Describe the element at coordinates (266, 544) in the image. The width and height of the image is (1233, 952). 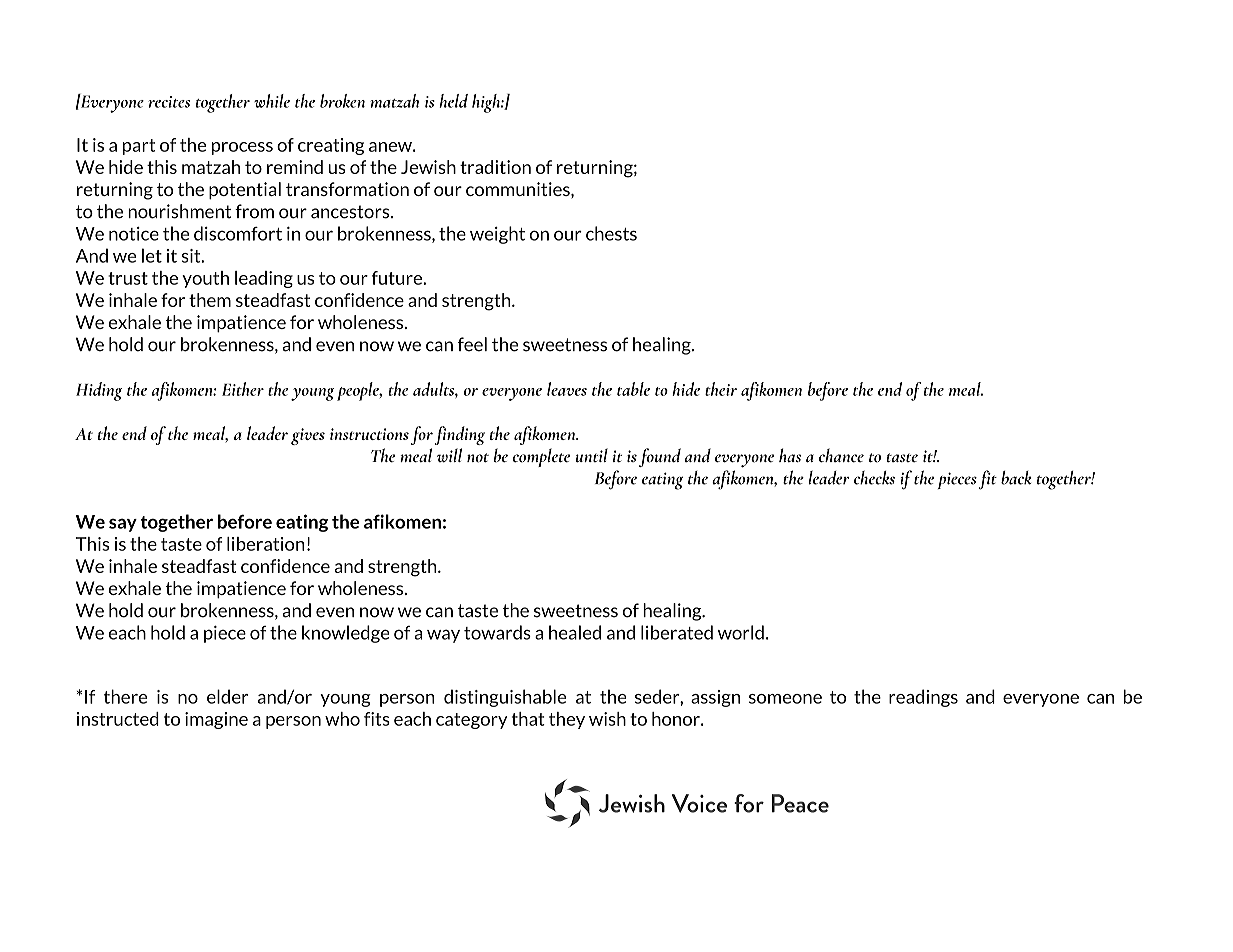
I see `liberation` at that location.
